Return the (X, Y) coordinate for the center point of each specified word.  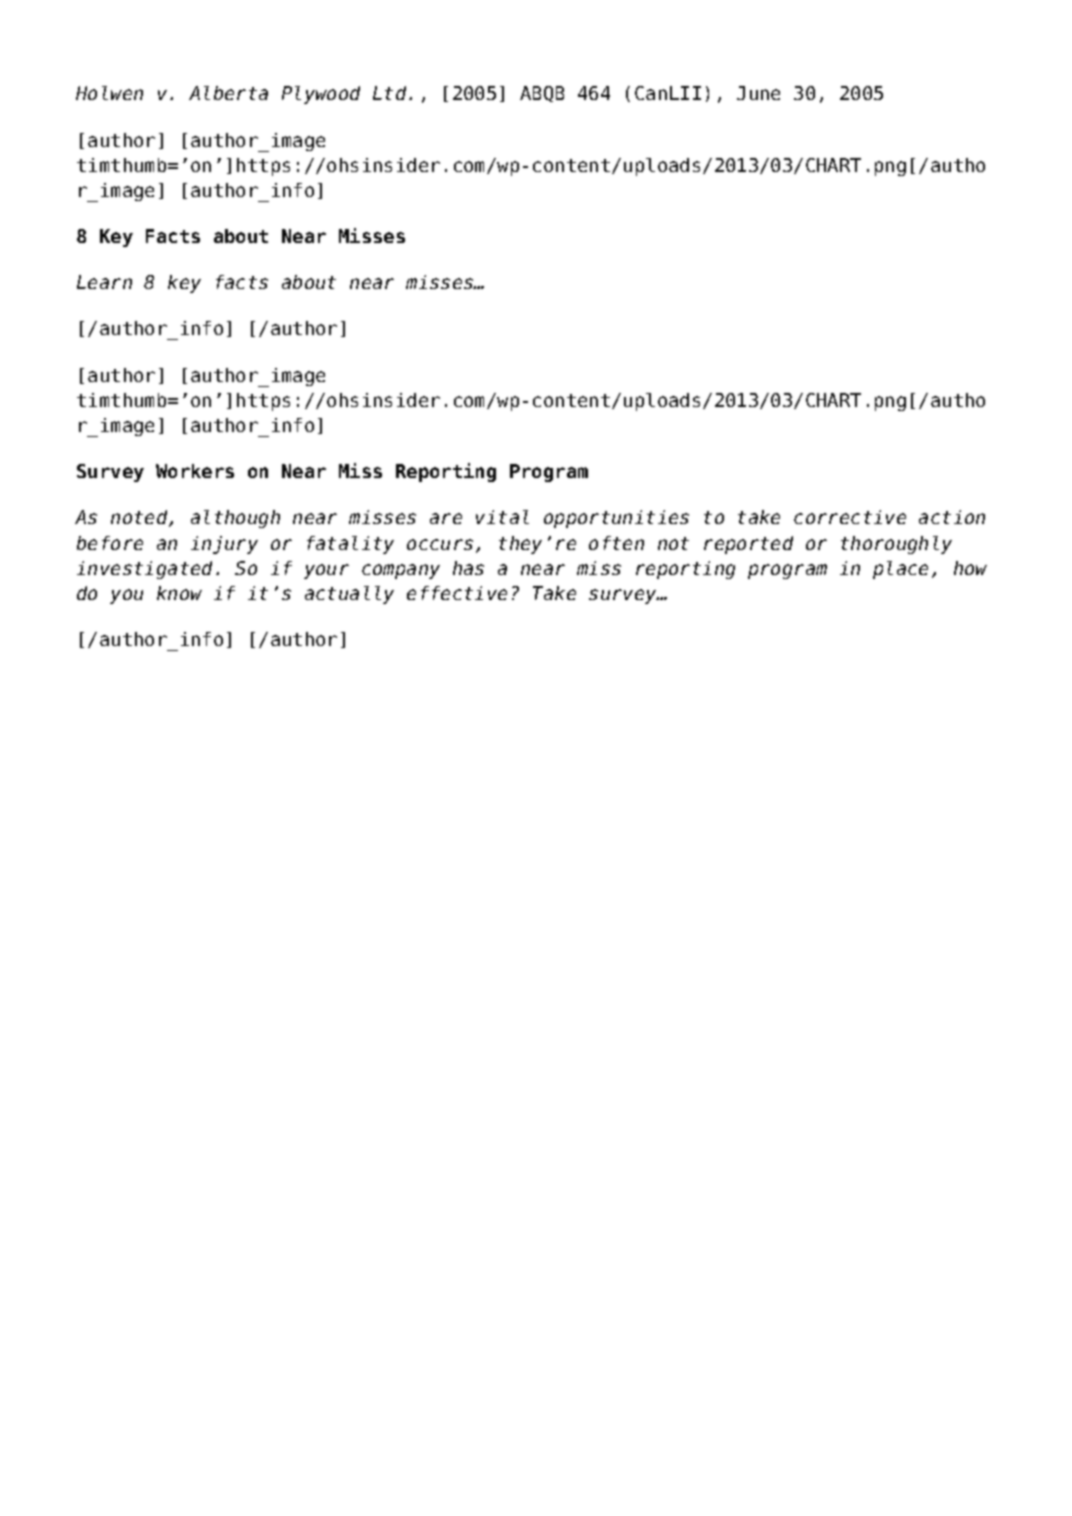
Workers (195, 471)
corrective (850, 517)
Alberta (228, 93)
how (970, 568)
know (179, 593)
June (758, 93)
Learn (104, 282)
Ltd (389, 93)
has (468, 568)
